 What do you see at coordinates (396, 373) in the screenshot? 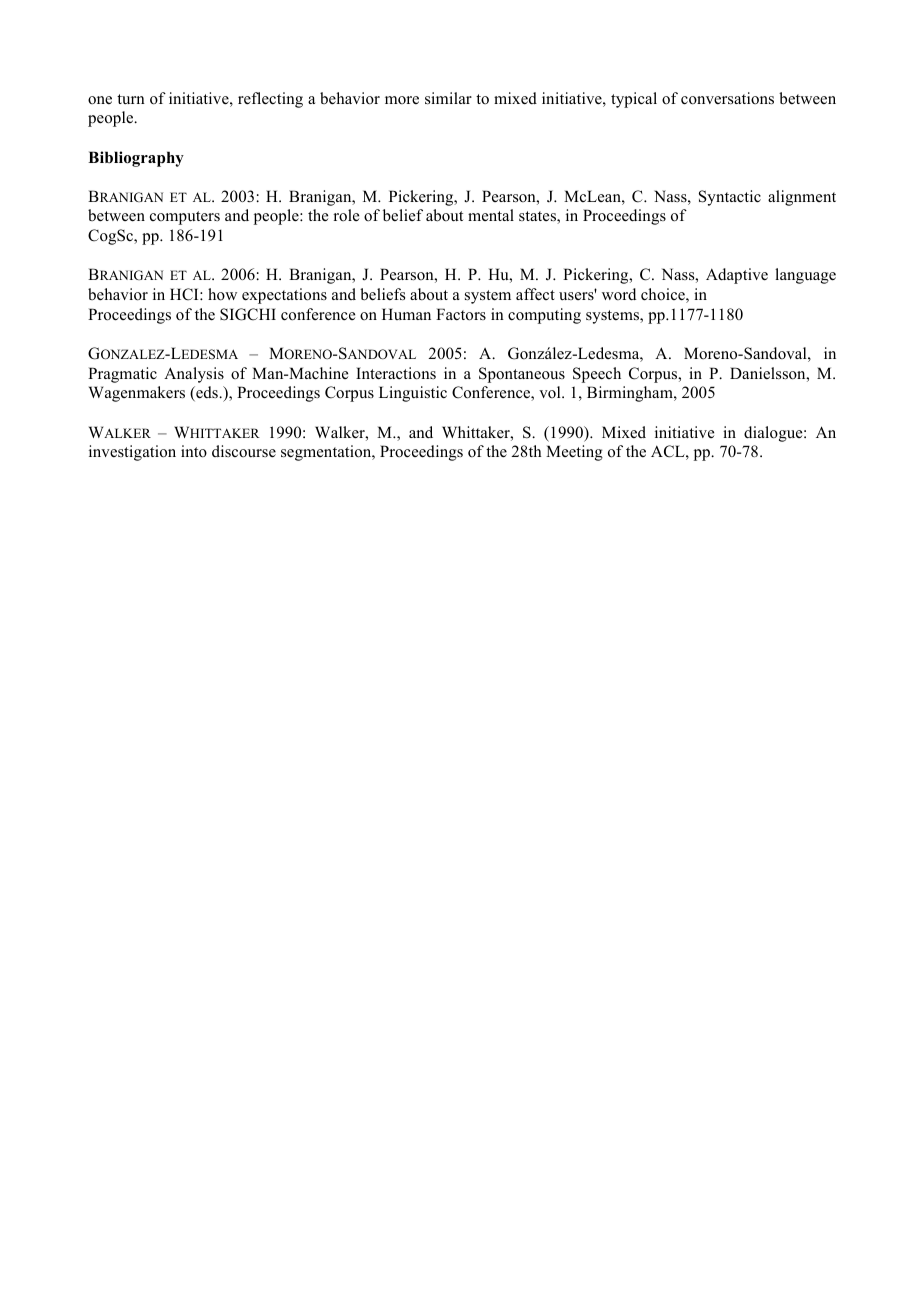
I see `Interactions` at bounding box center [396, 373].
